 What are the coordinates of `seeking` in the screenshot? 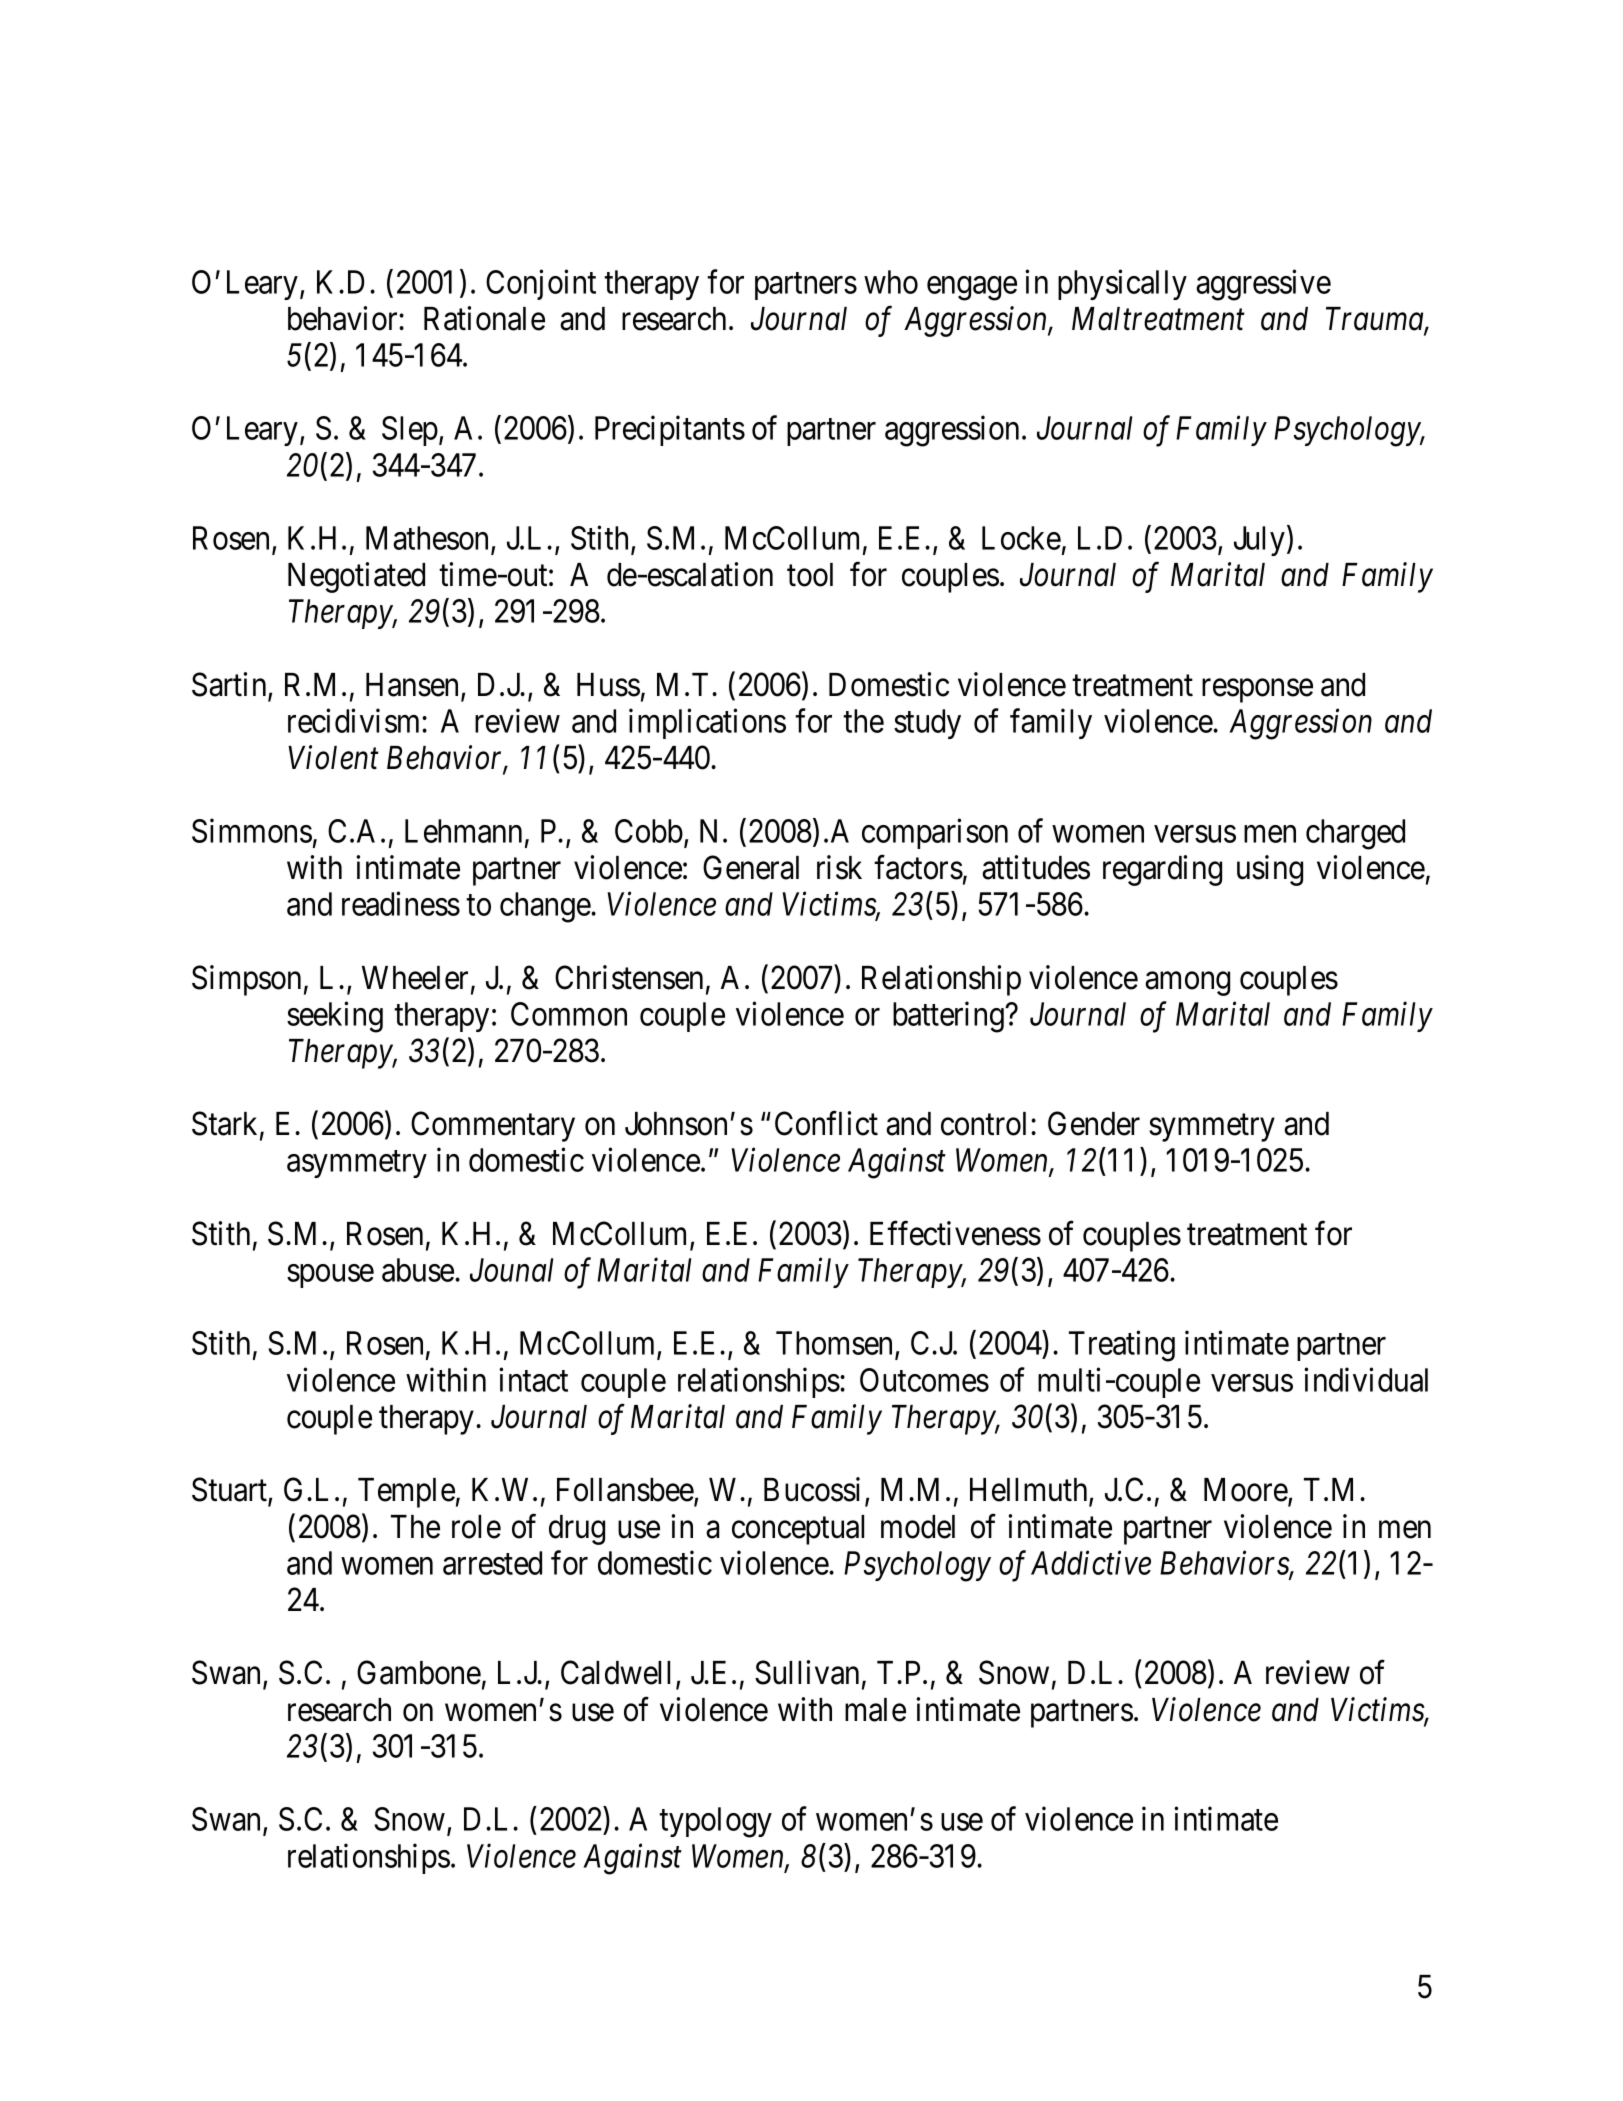 It's located at (335, 1017).
